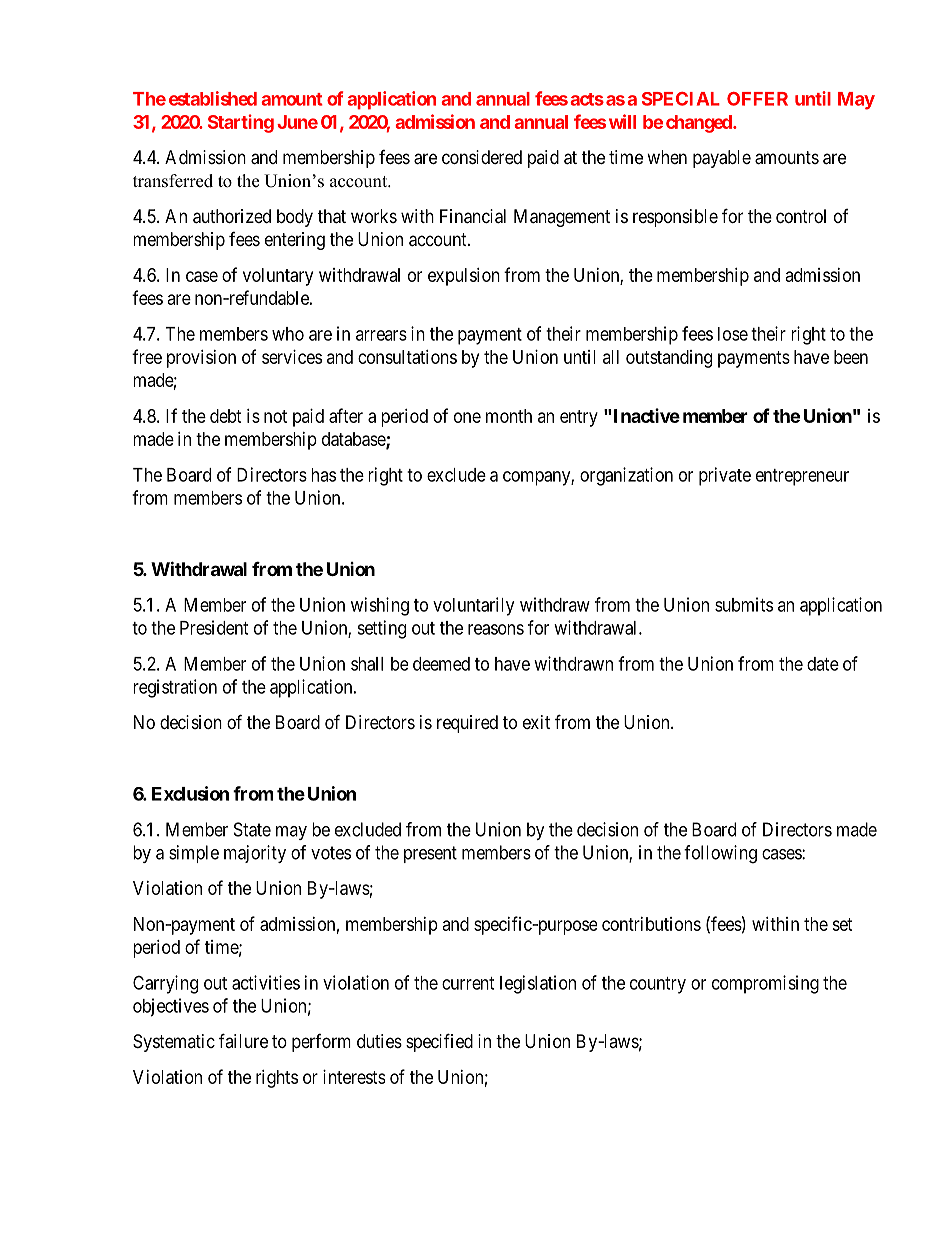  I want to click on month, so click(509, 416).
